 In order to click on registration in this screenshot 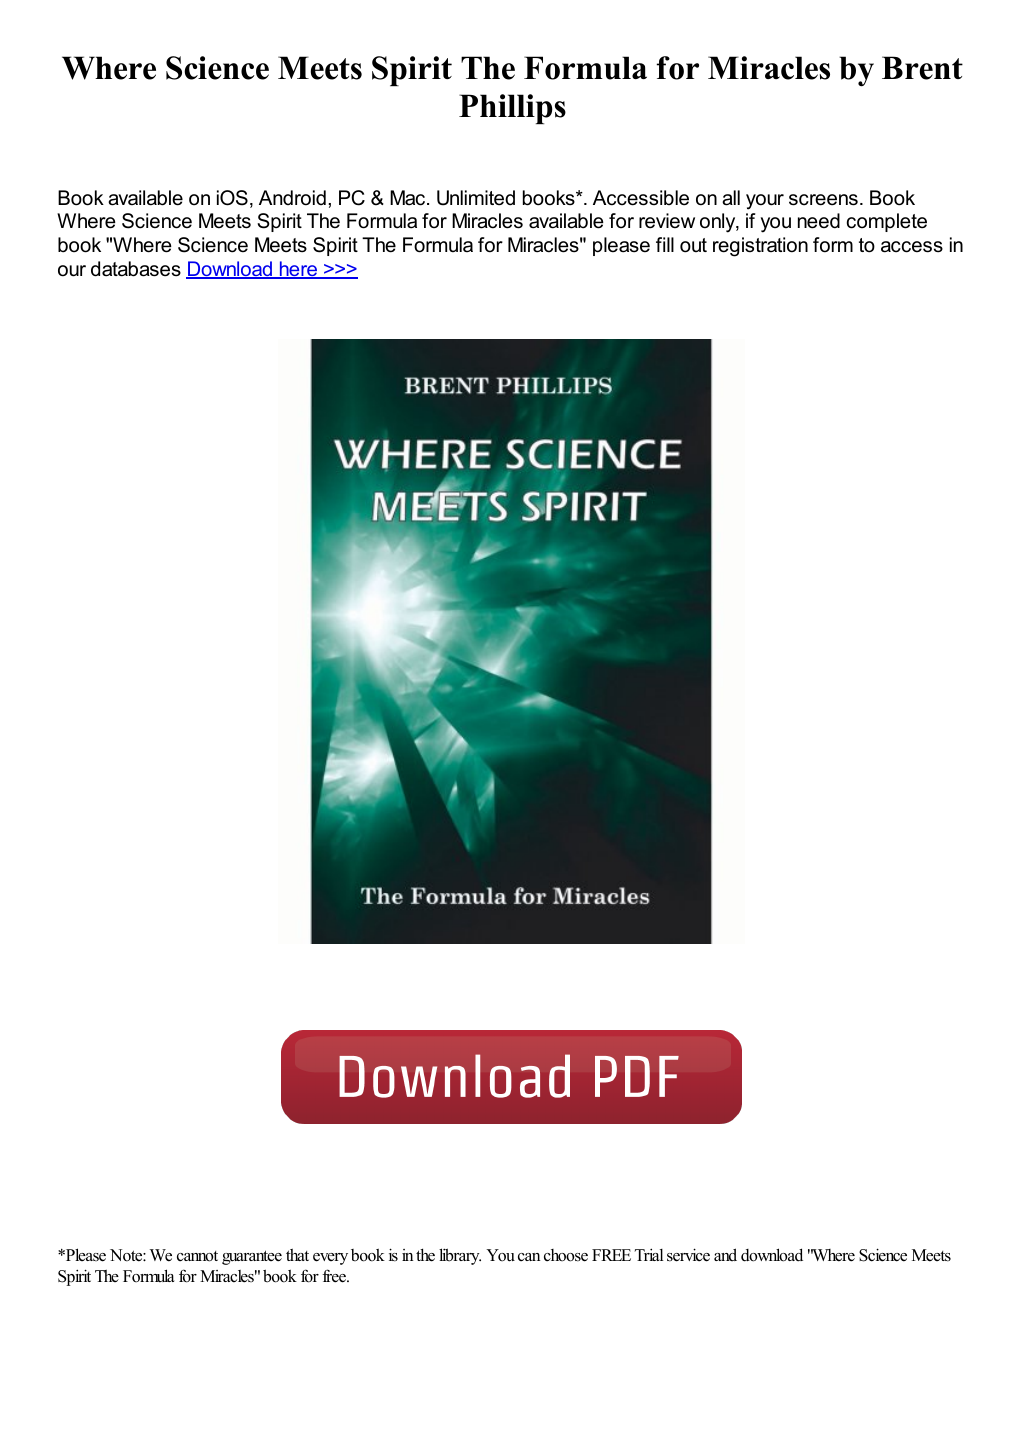, I will do `click(760, 247)`.
